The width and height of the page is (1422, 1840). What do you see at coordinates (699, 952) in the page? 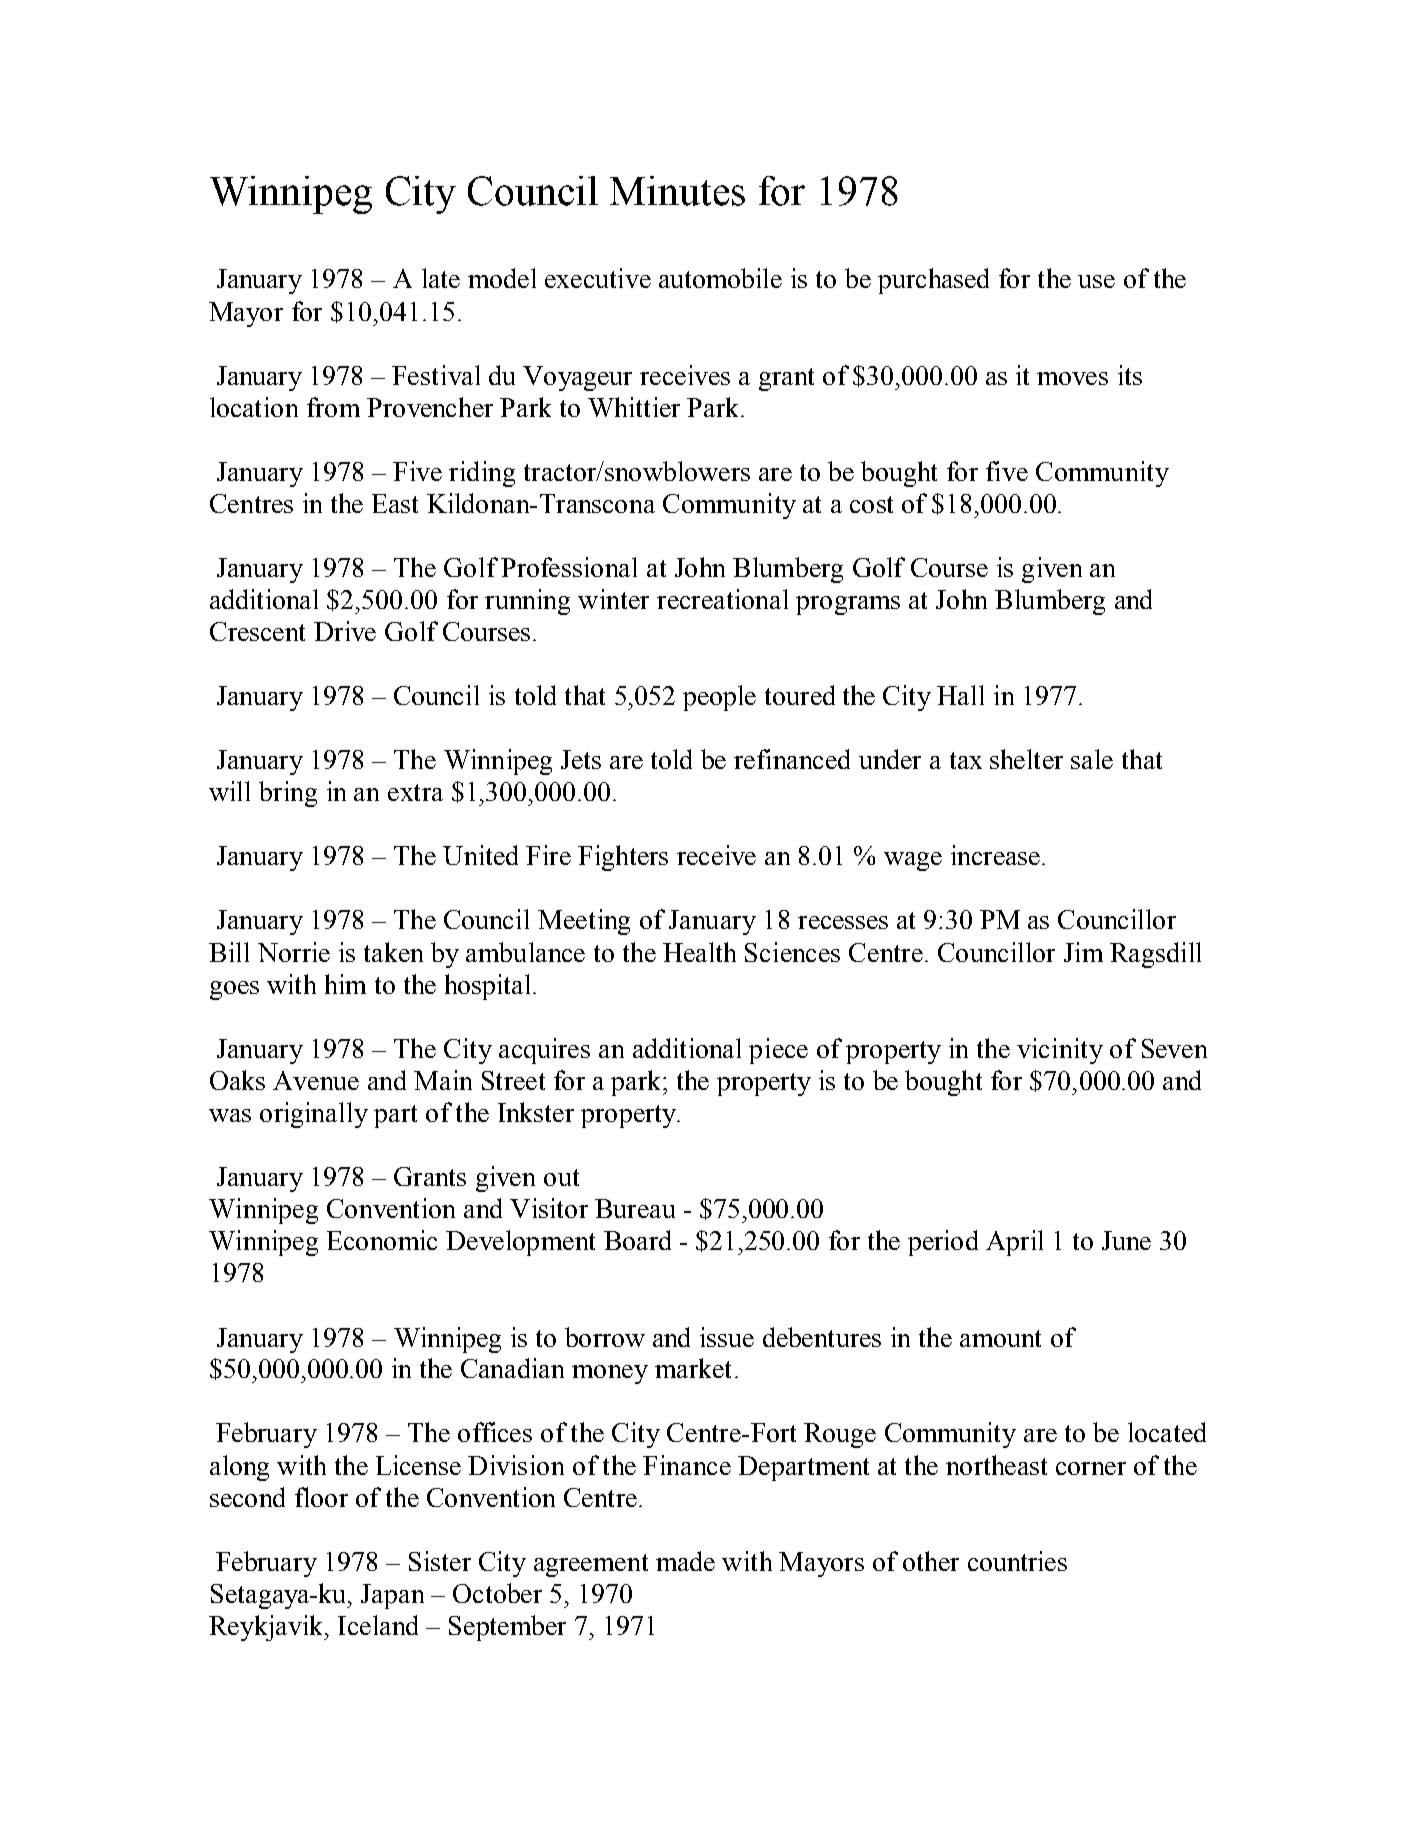
I see `Health` at bounding box center [699, 952].
